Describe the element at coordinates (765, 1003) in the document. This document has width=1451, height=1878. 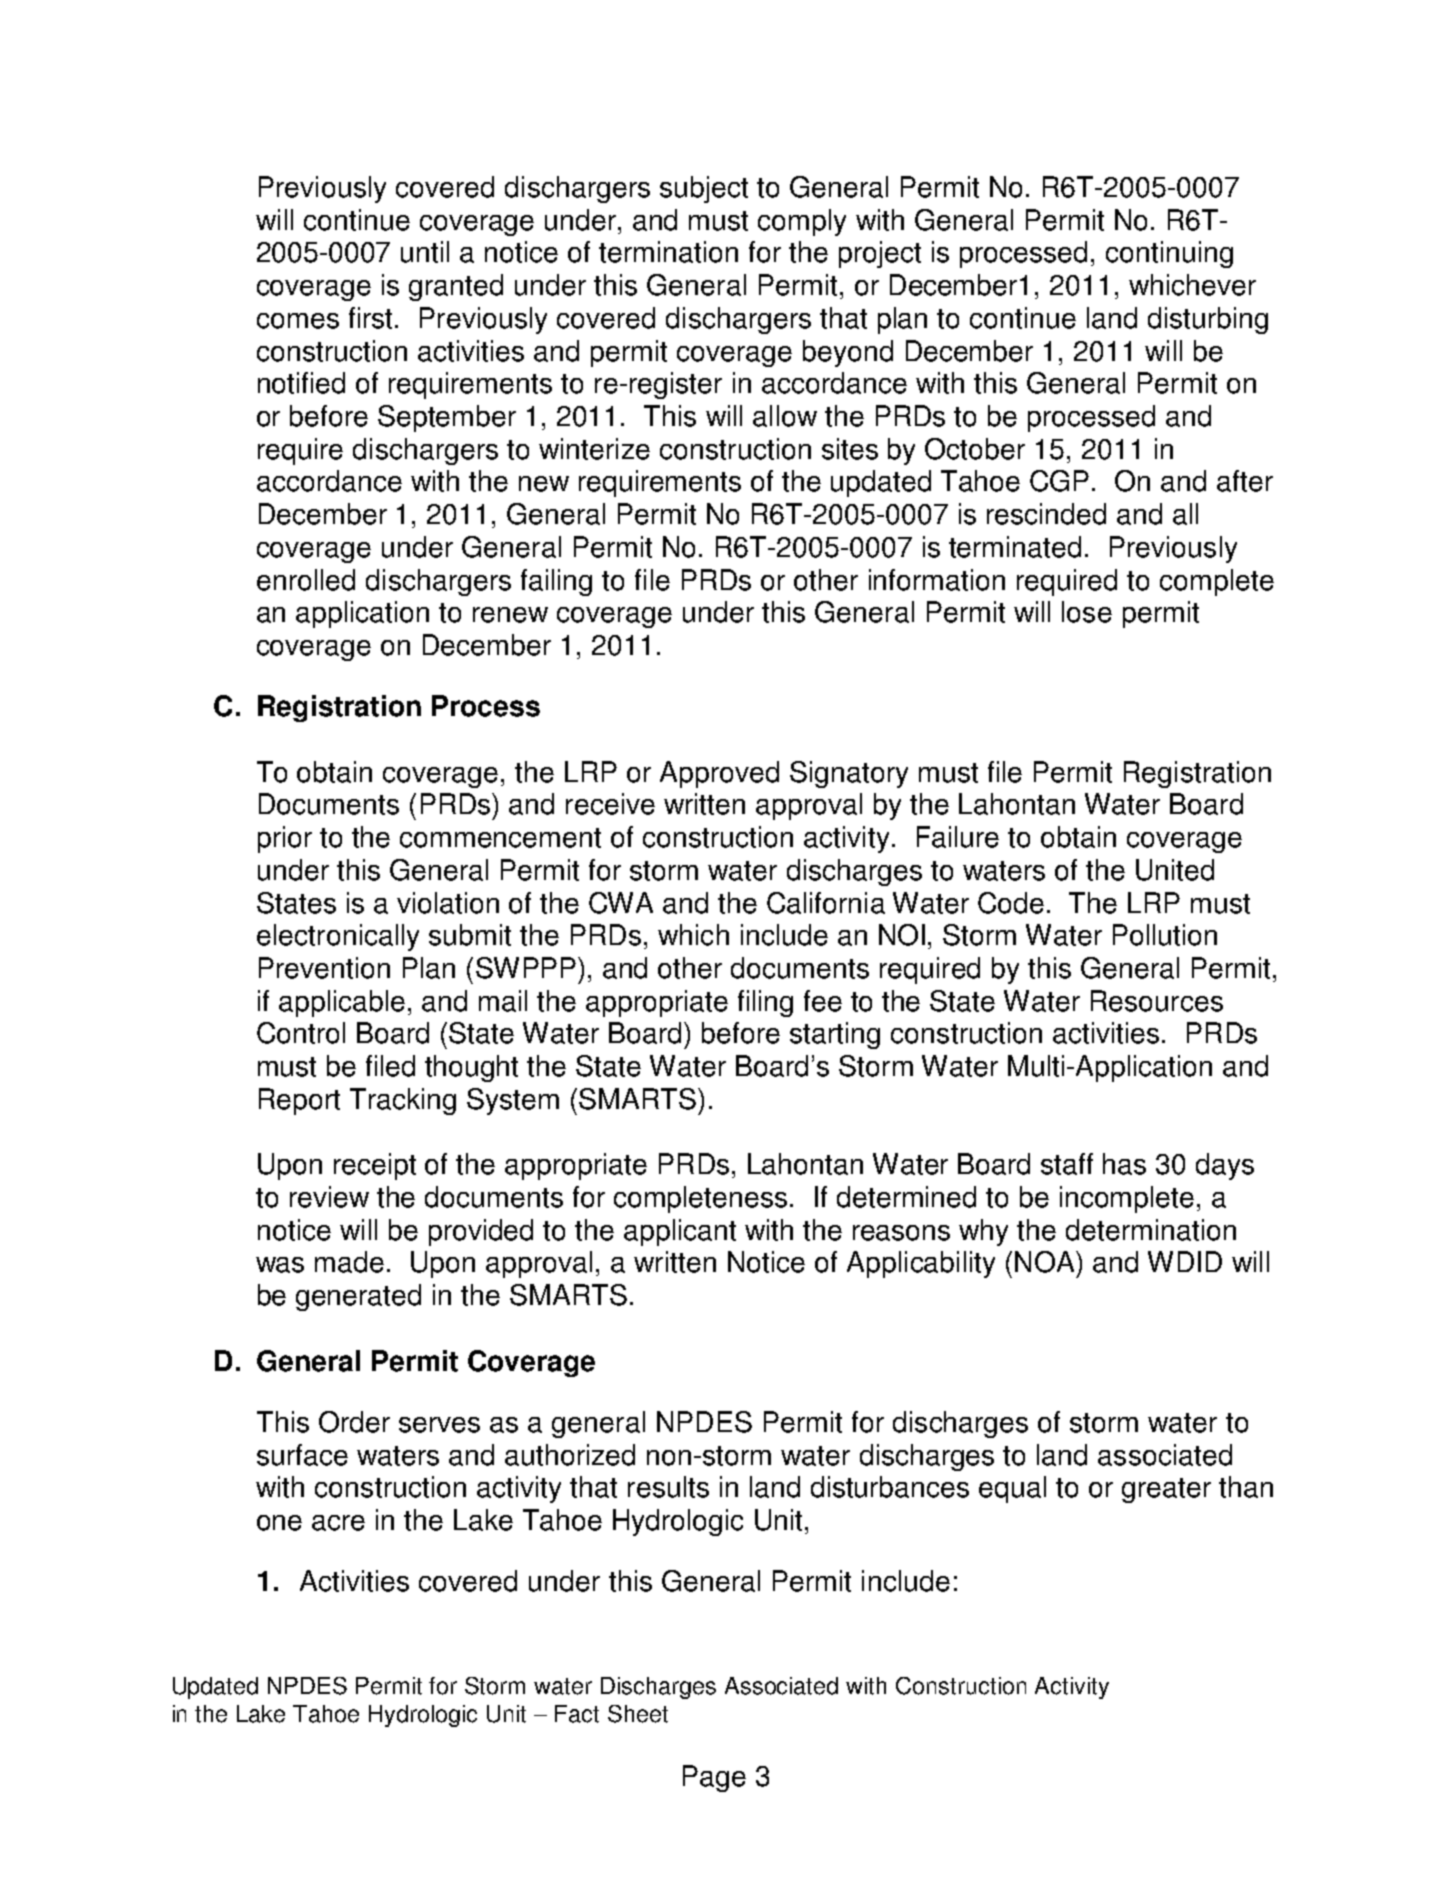
I see `filing` at that location.
